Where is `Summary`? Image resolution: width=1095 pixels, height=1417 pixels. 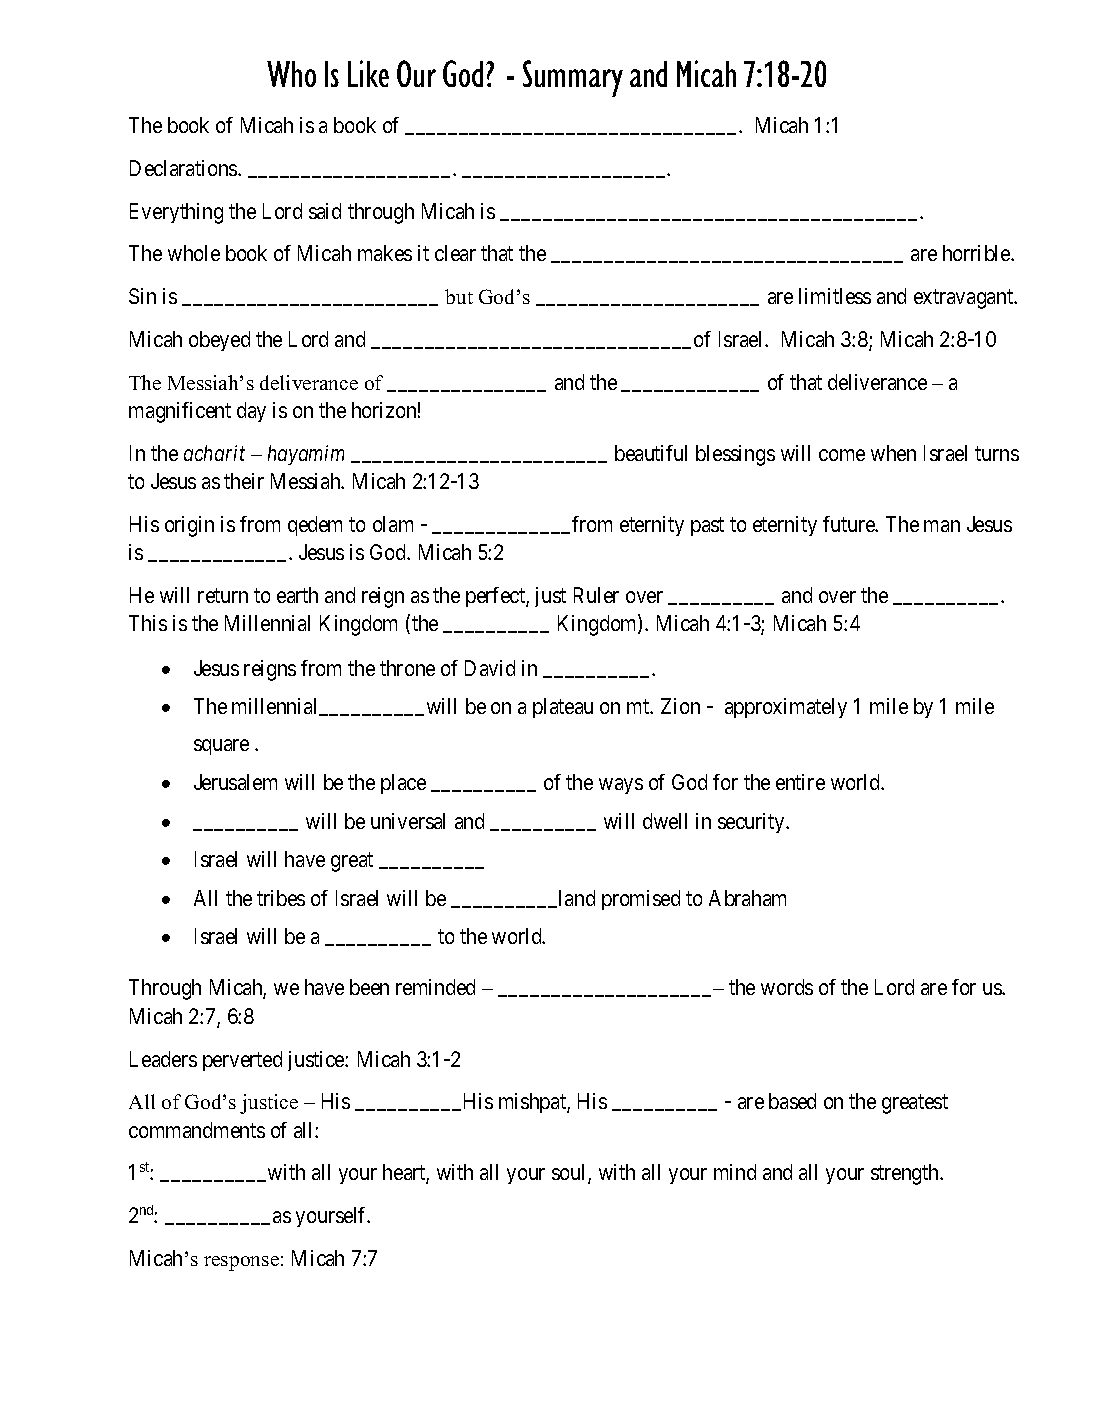
Summary is located at coordinates (573, 78).
